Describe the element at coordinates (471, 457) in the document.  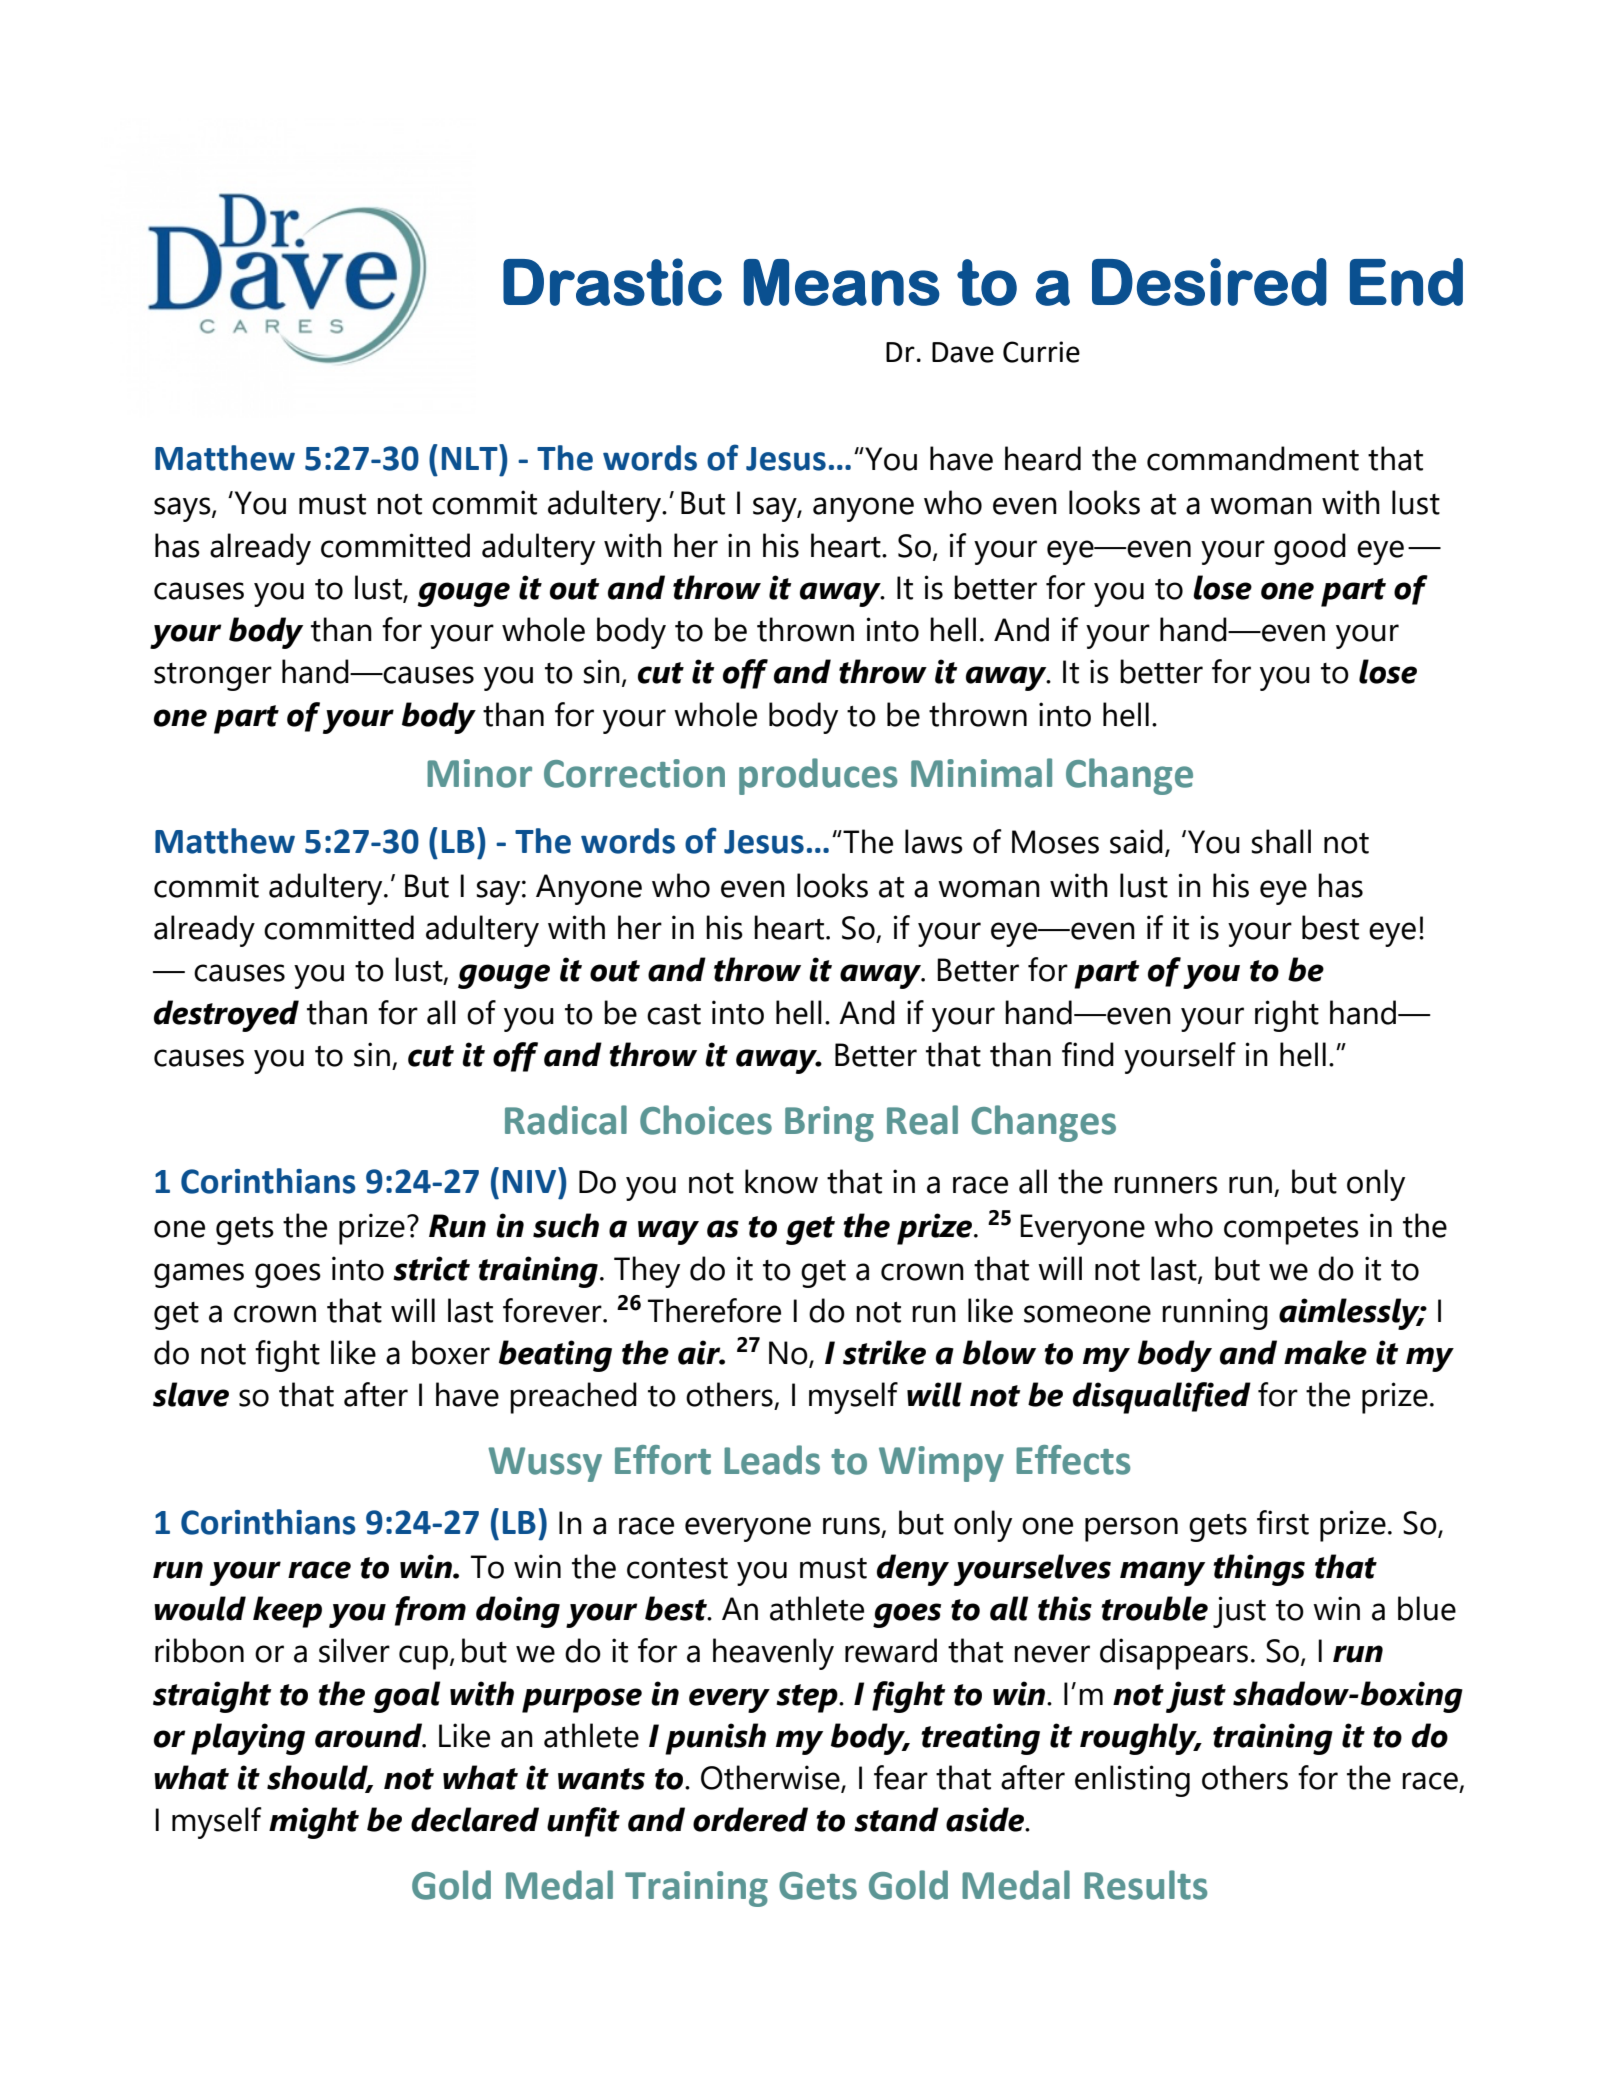
I see `NLT` at that location.
